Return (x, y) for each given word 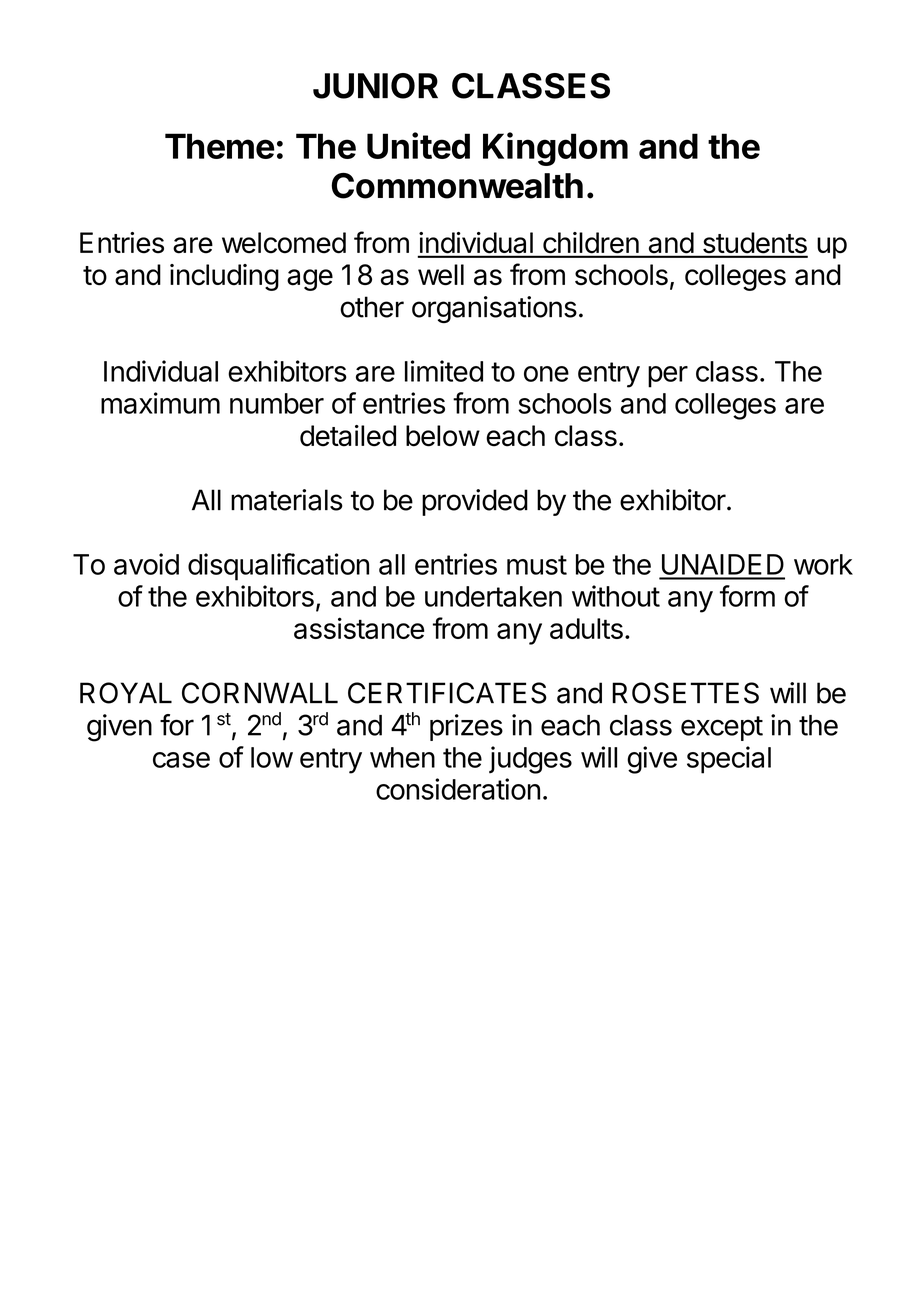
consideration (458, 789)
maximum (160, 403)
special (729, 760)
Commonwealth (457, 186)
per (668, 377)
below (443, 436)
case (181, 760)
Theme (220, 146)
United (418, 145)
